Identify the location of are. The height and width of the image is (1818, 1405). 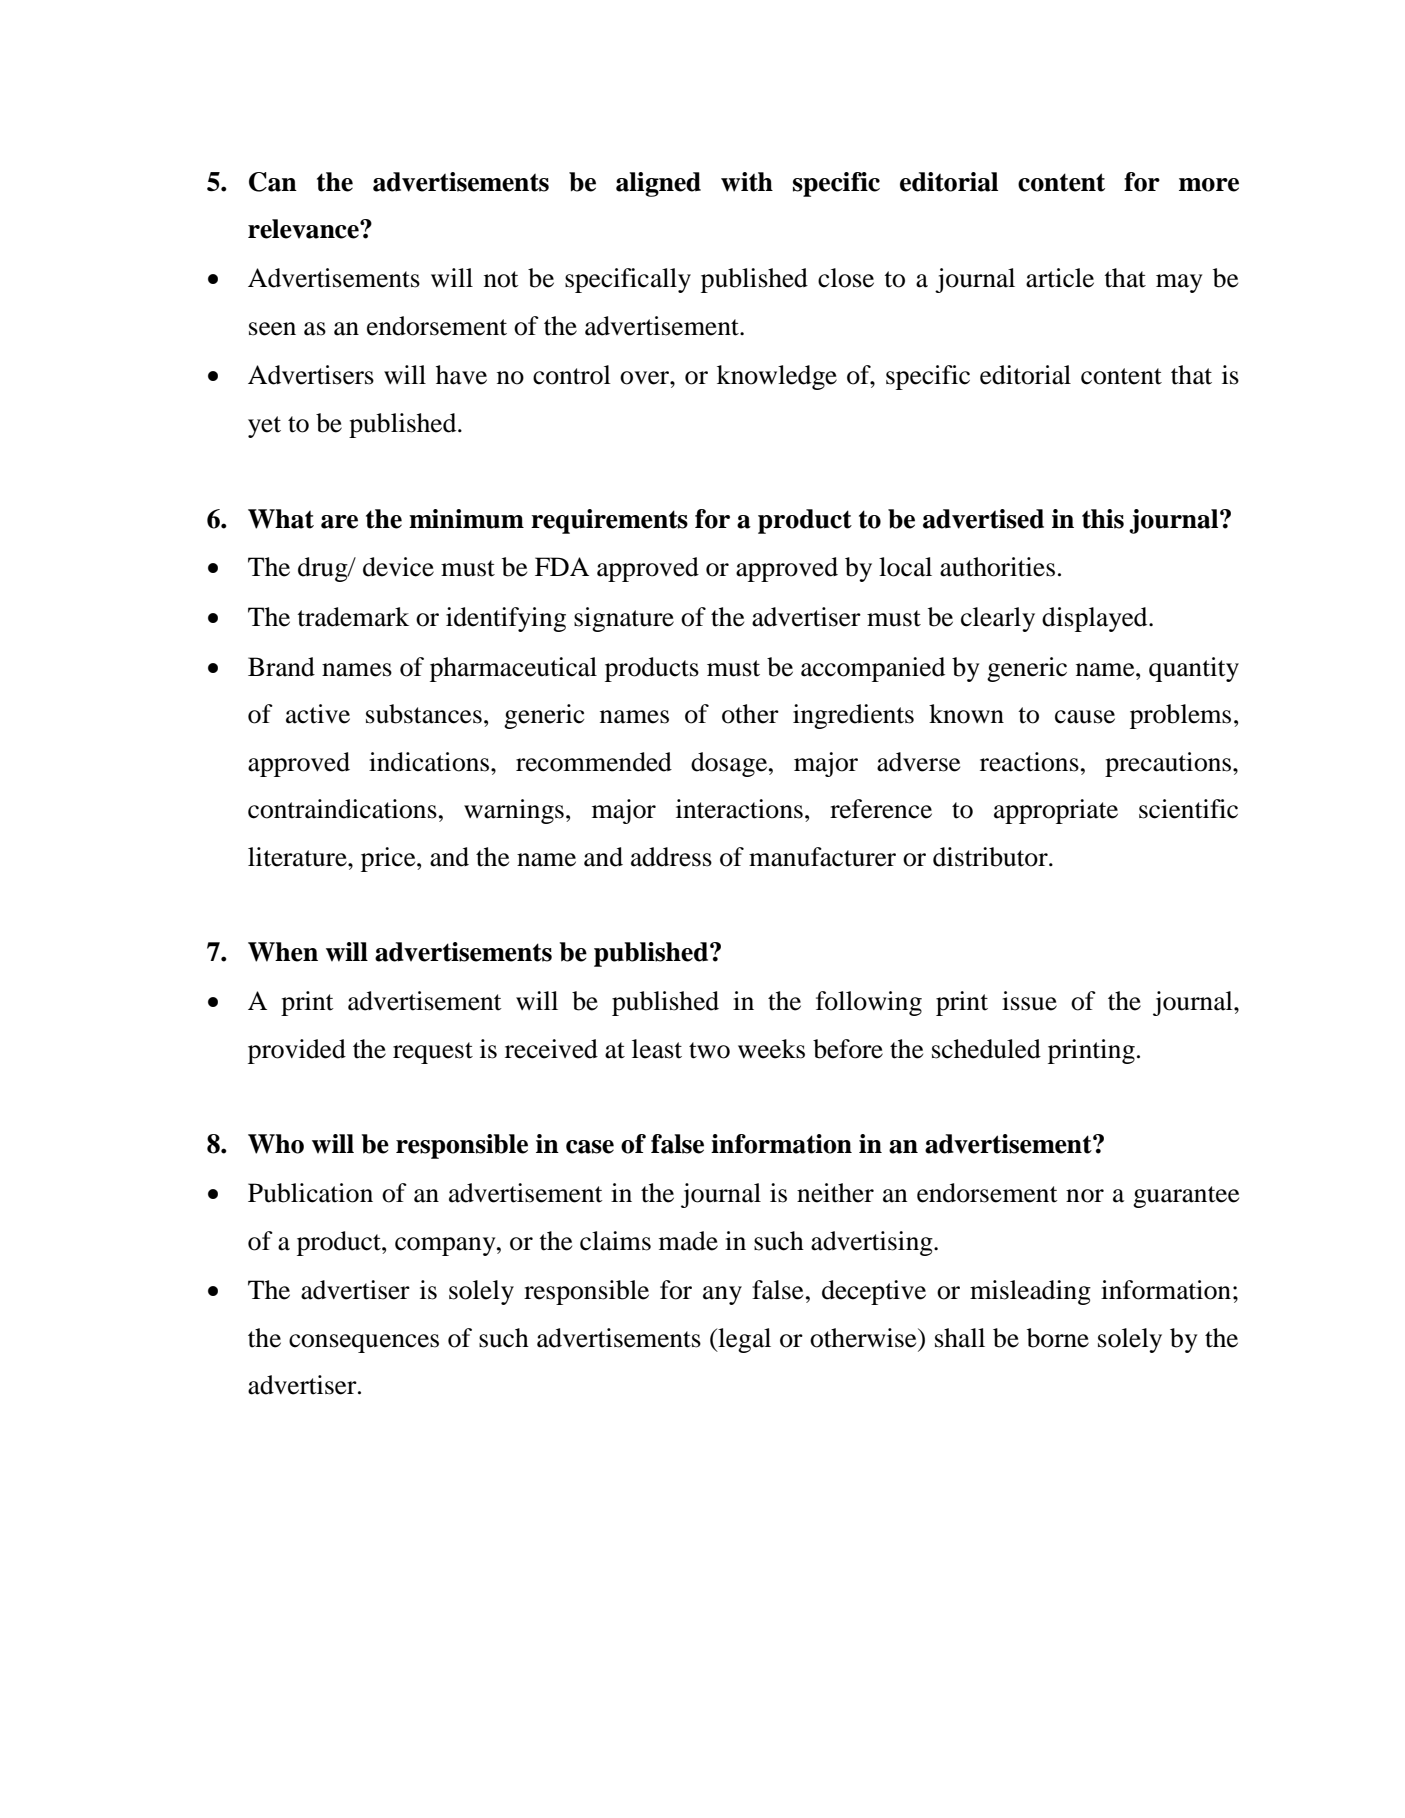
(339, 522).
